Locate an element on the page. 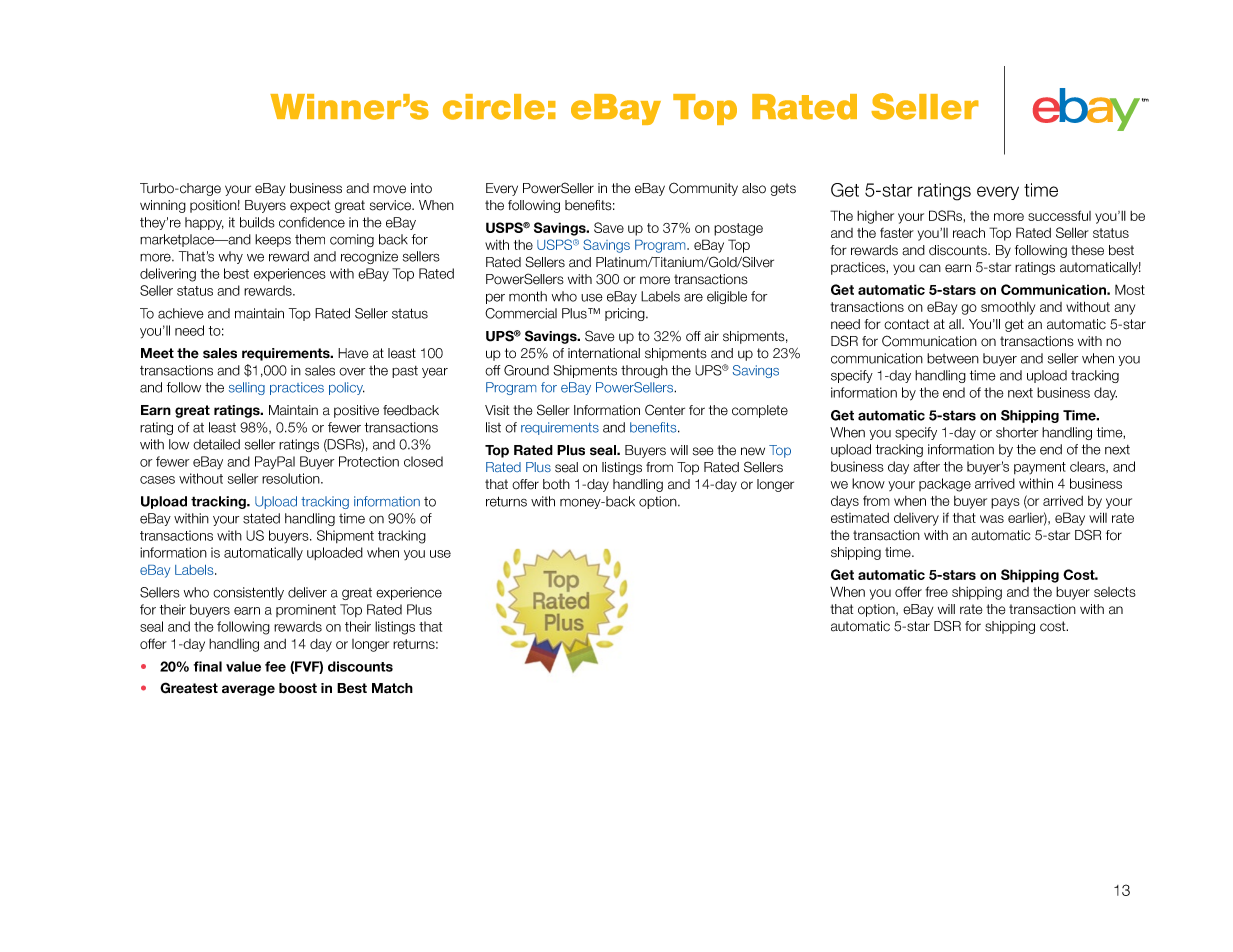 This page has height=952, width=1233. Match is located at coordinates (392, 688).
